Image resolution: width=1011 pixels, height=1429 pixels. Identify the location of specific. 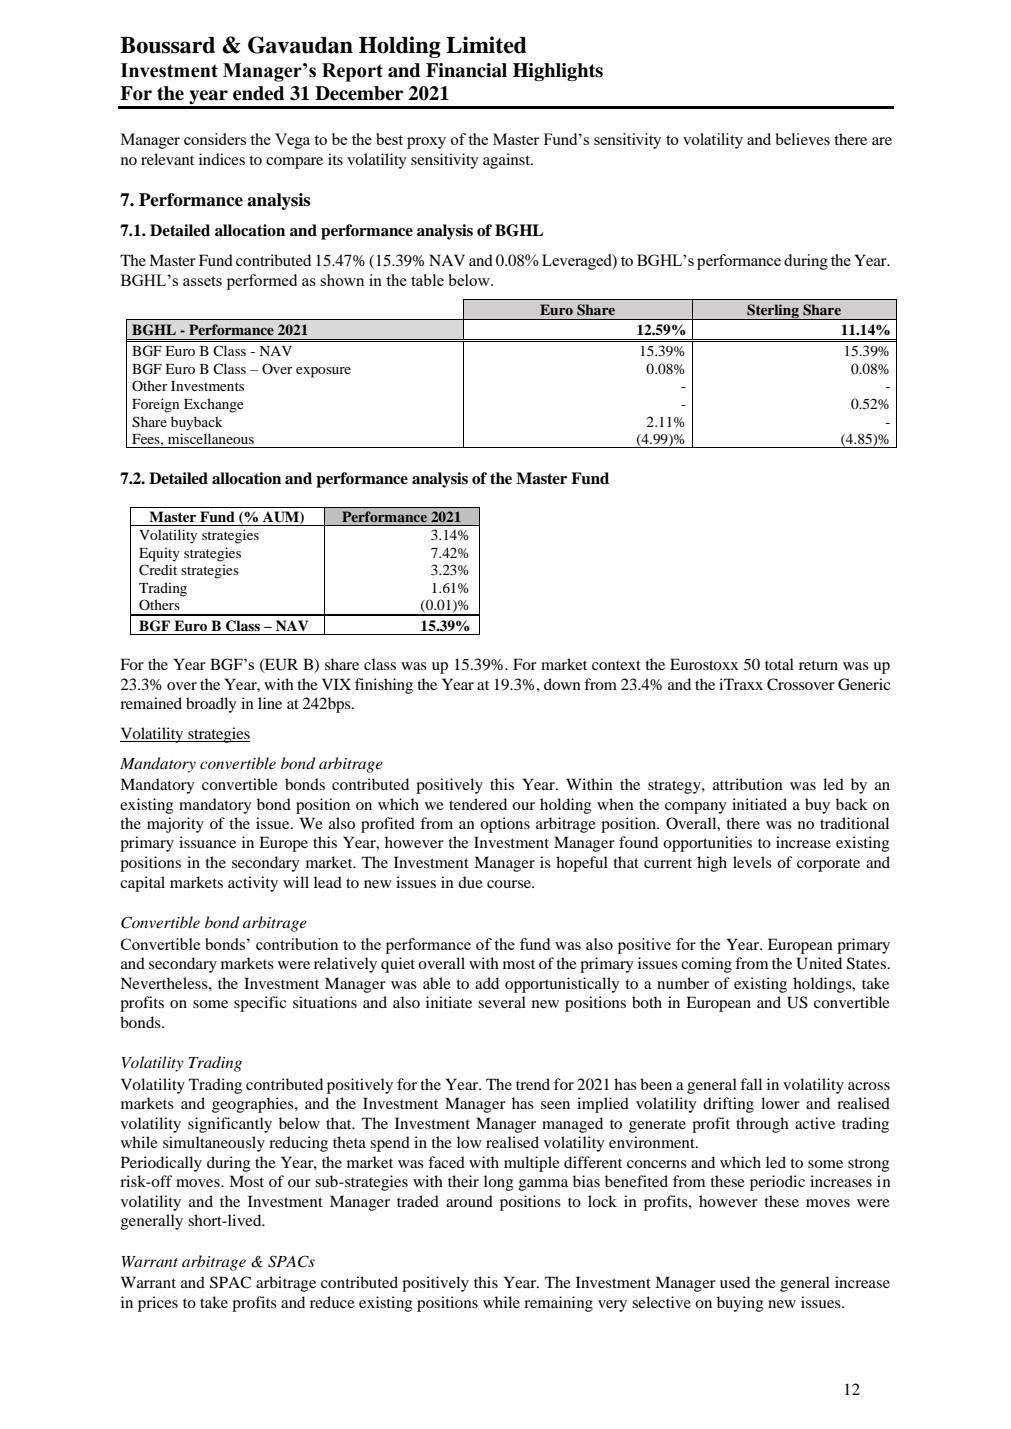
(260, 1004).
